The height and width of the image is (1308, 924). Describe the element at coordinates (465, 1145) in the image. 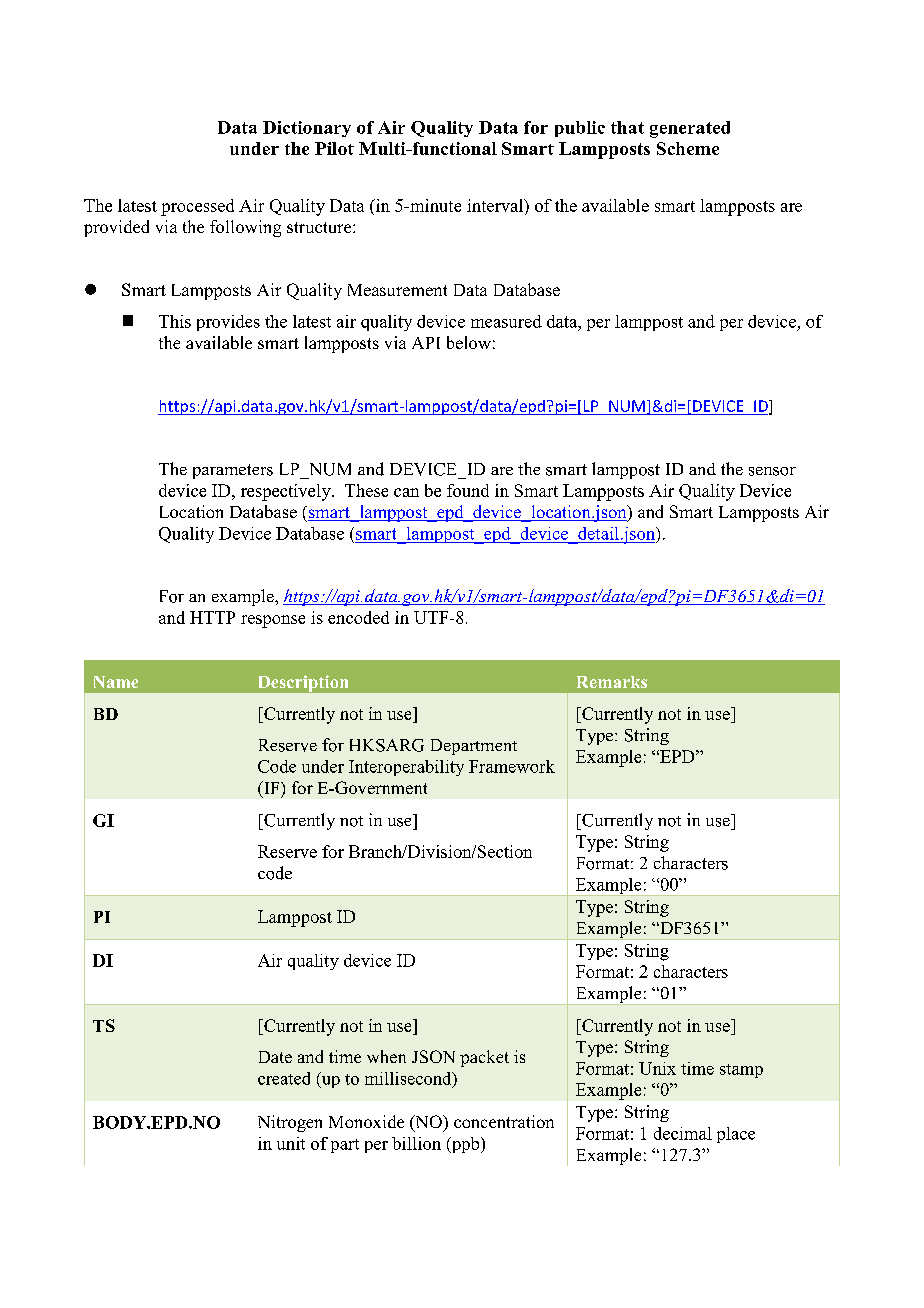

I see `ppb` at that location.
